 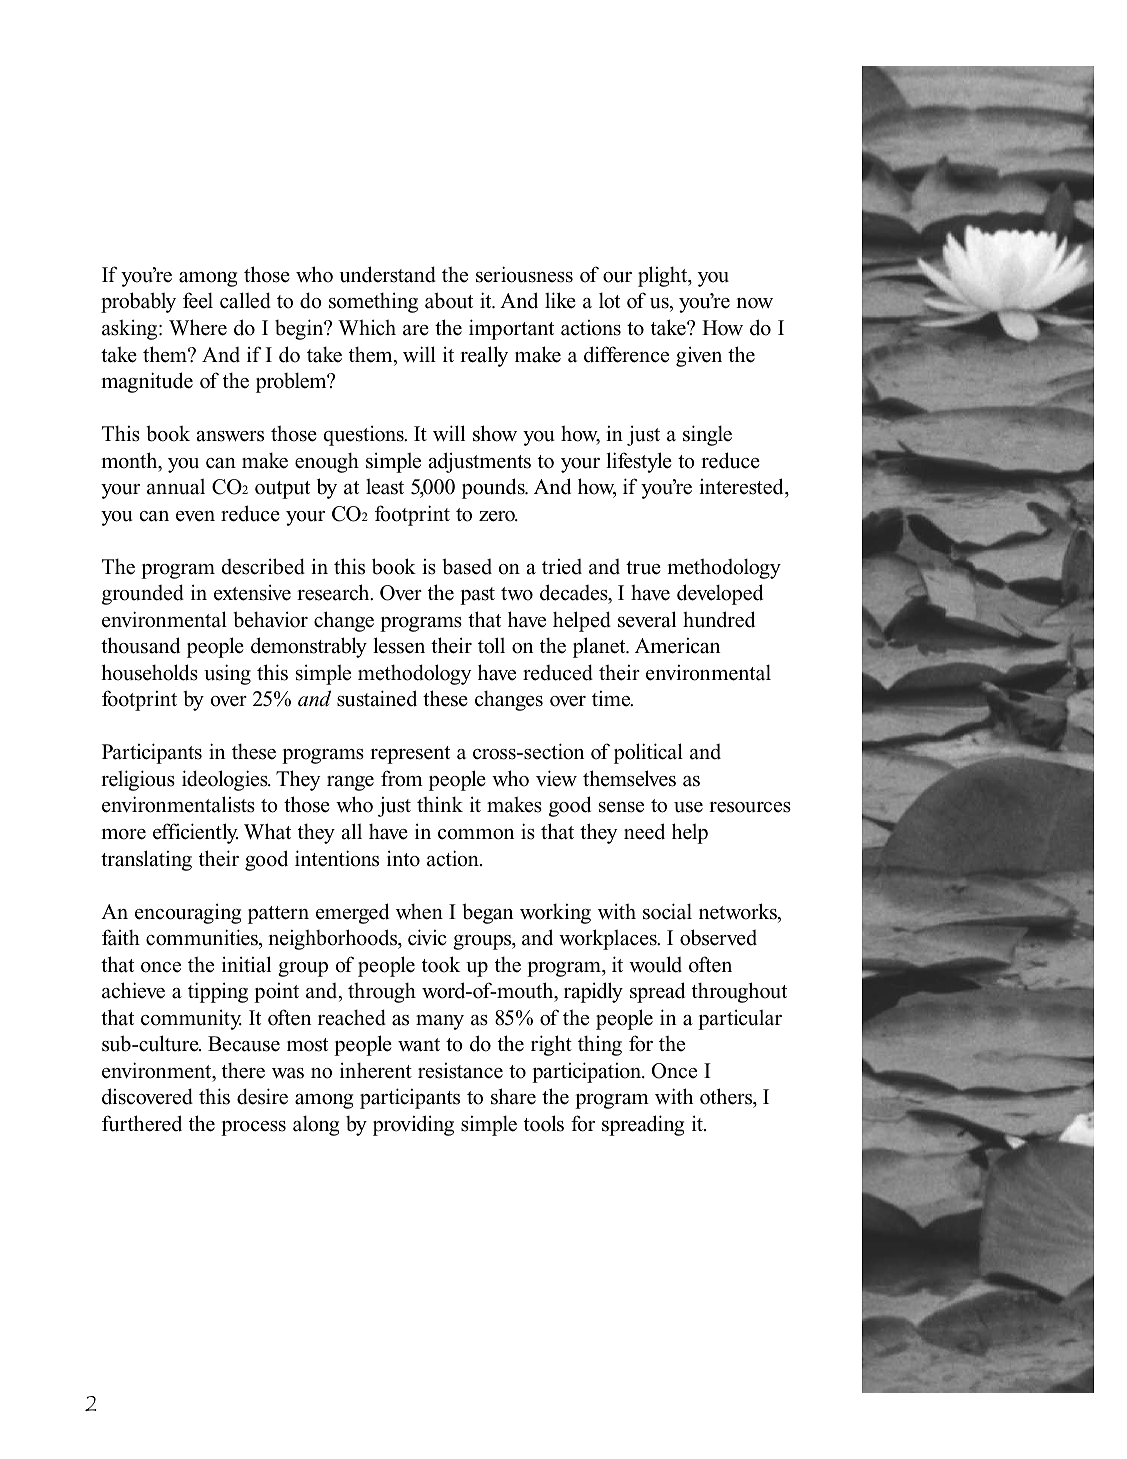 I want to click on participation, so click(x=588, y=1072).
